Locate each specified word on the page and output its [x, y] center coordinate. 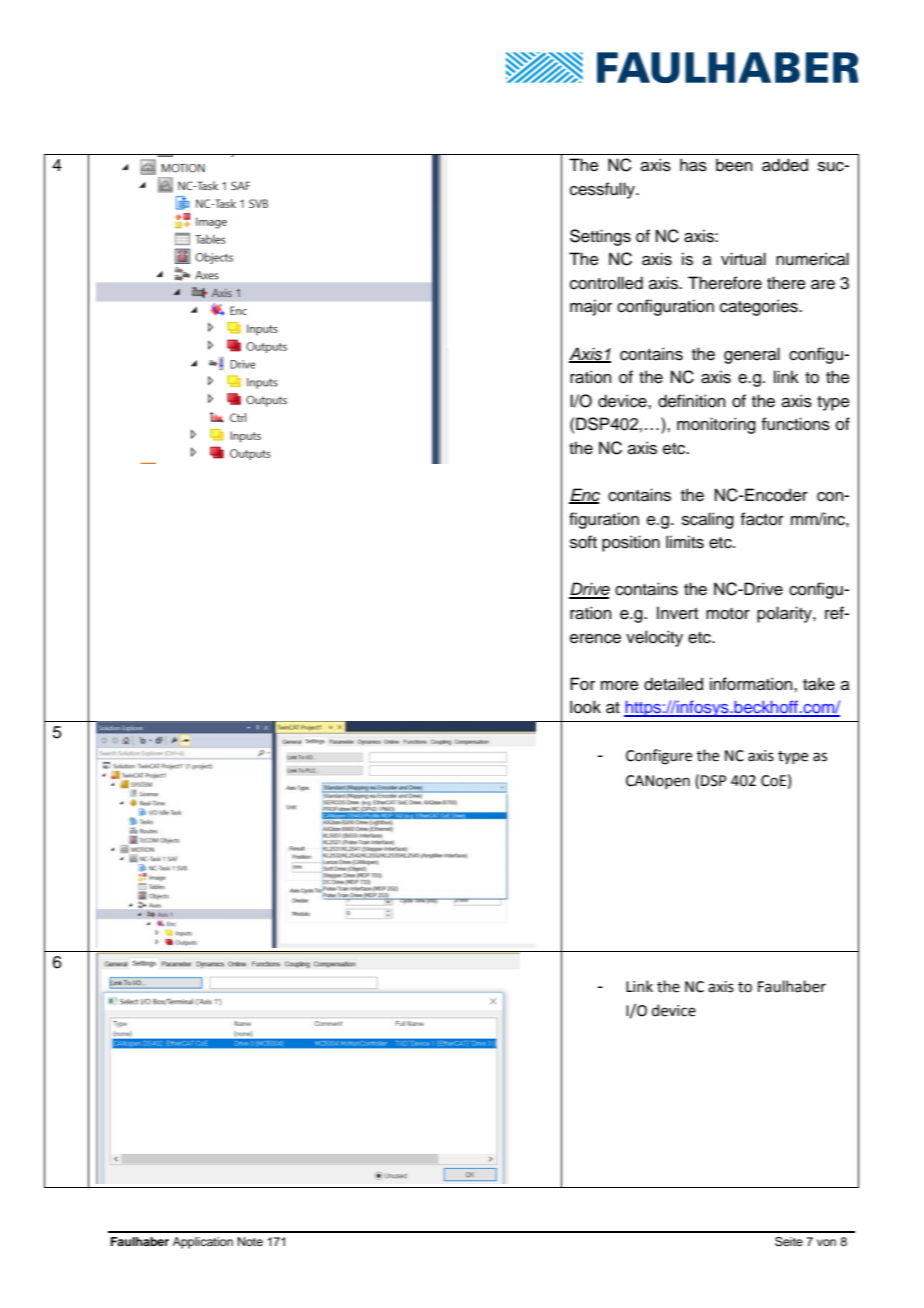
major [591, 307]
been [734, 165]
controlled [606, 283]
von [826, 1242]
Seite [789, 1242]
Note [250, 1241]
